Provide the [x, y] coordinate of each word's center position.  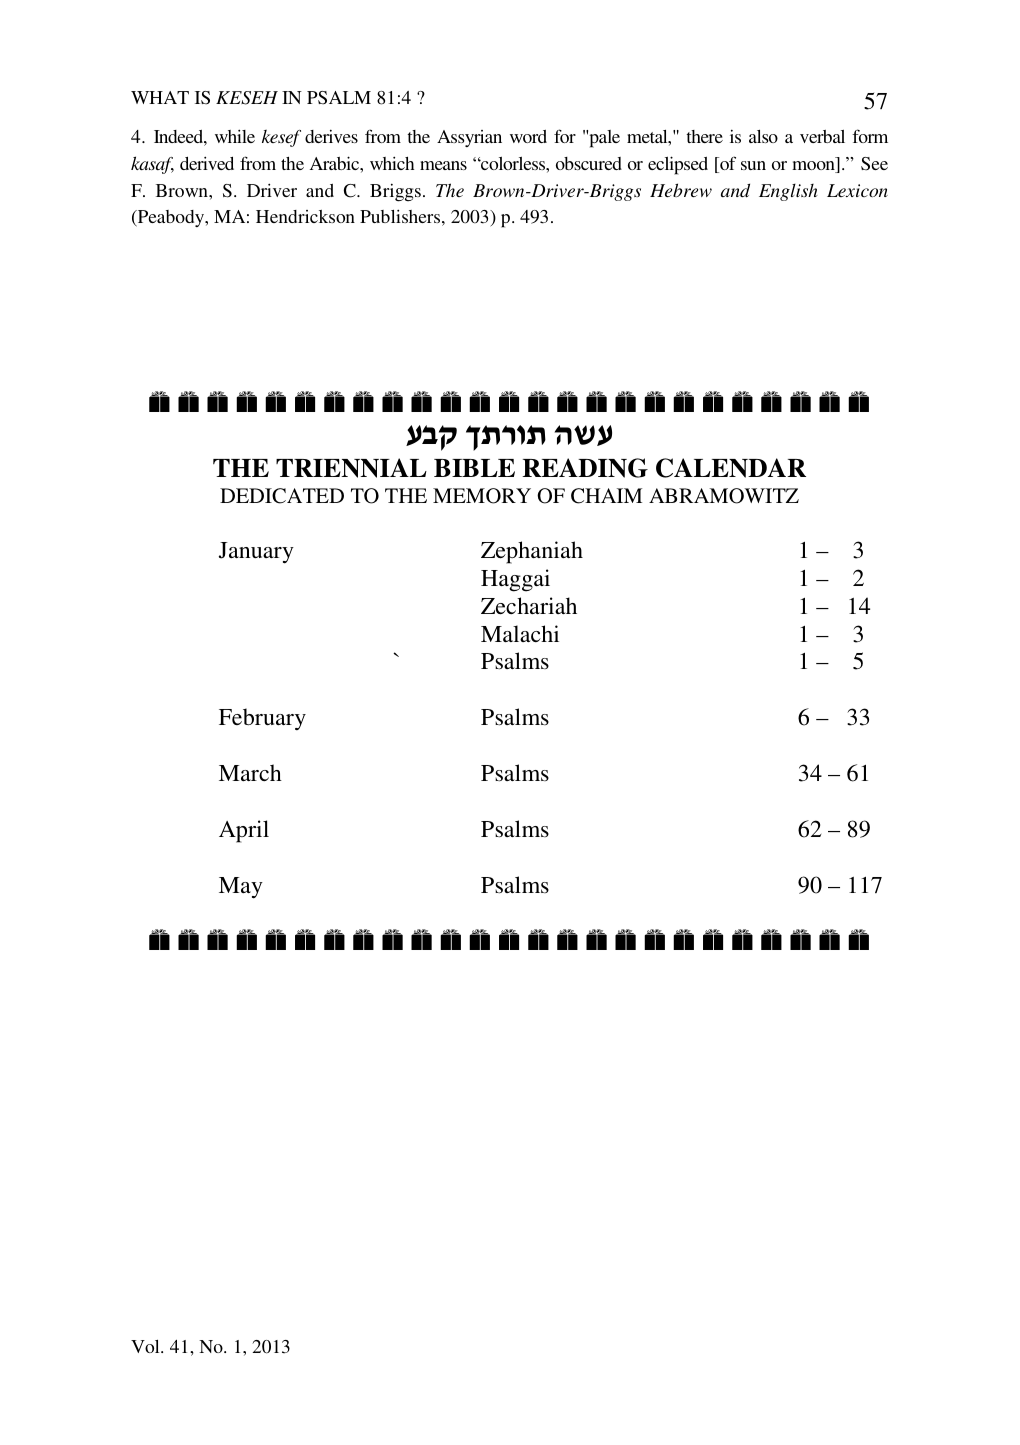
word [528, 136]
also [763, 136]
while [235, 136]
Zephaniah [532, 552]
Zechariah [529, 605]
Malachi [520, 633]
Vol [146, 1346]
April [244, 831]
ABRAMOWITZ [724, 496]
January [256, 553]
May [241, 888]
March [250, 772]
